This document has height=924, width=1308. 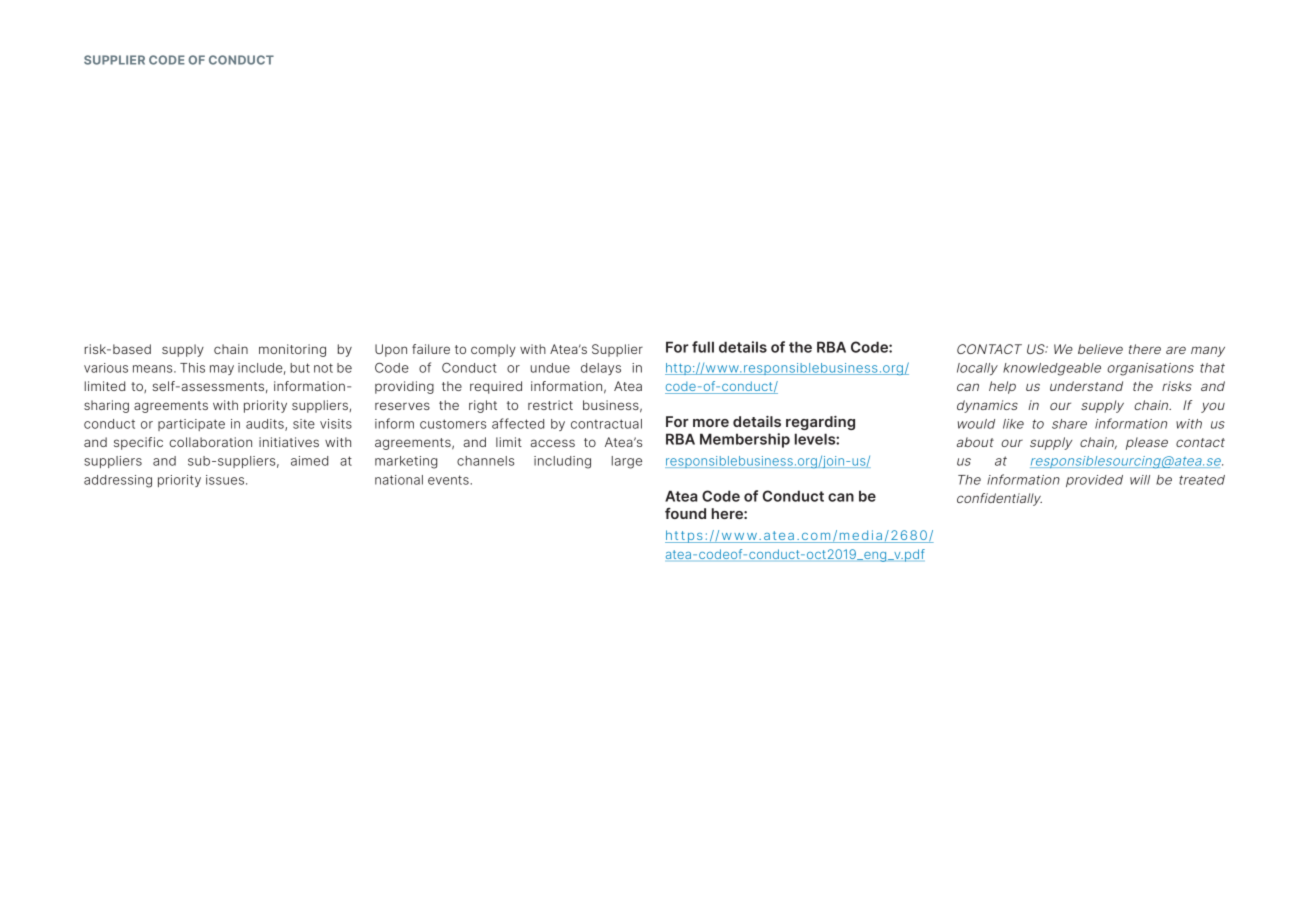 What do you see at coordinates (711, 423) in the document?
I see `more` at bounding box center [711, 423].
